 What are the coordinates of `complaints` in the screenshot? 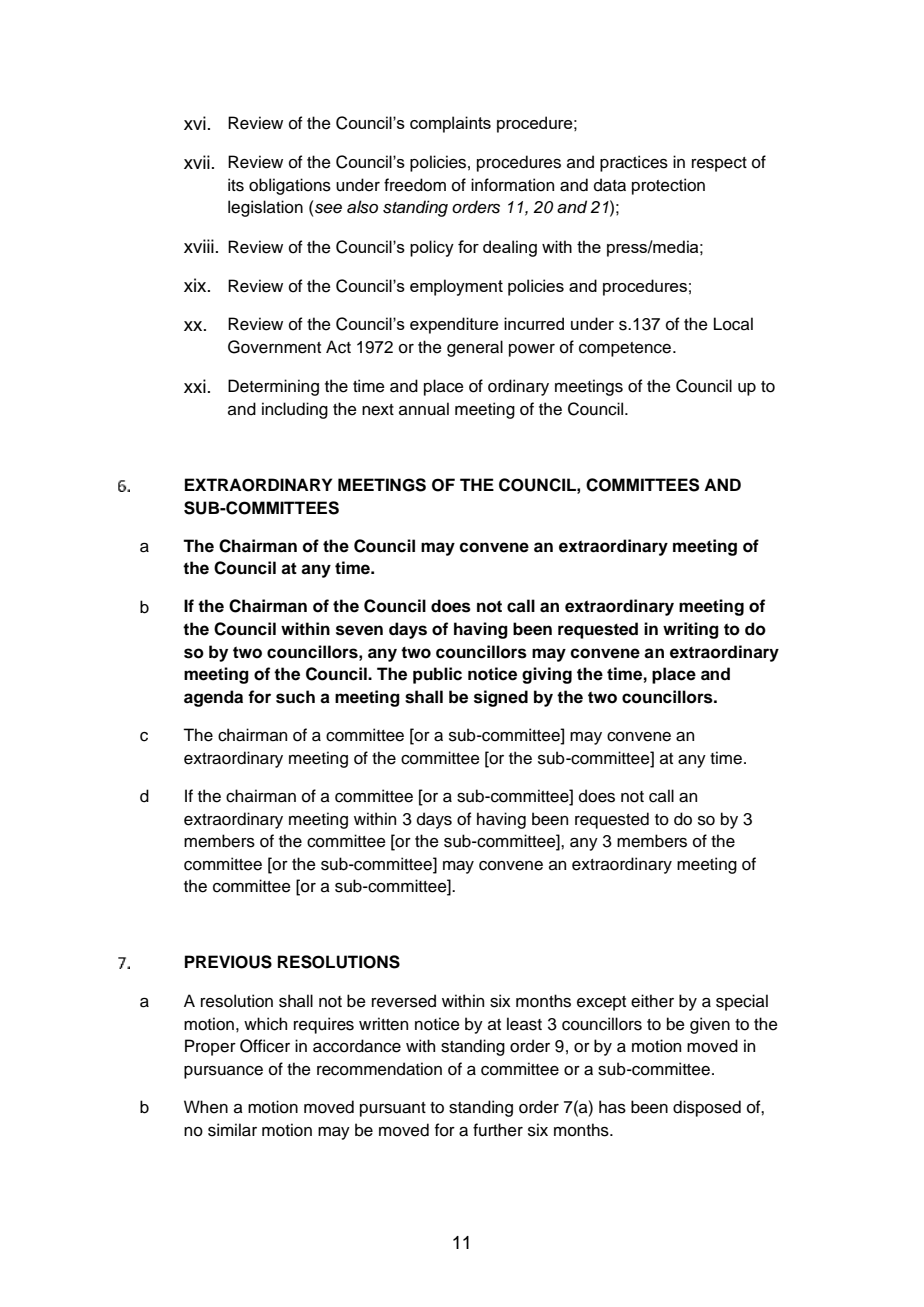 It's located at (450, 124).
